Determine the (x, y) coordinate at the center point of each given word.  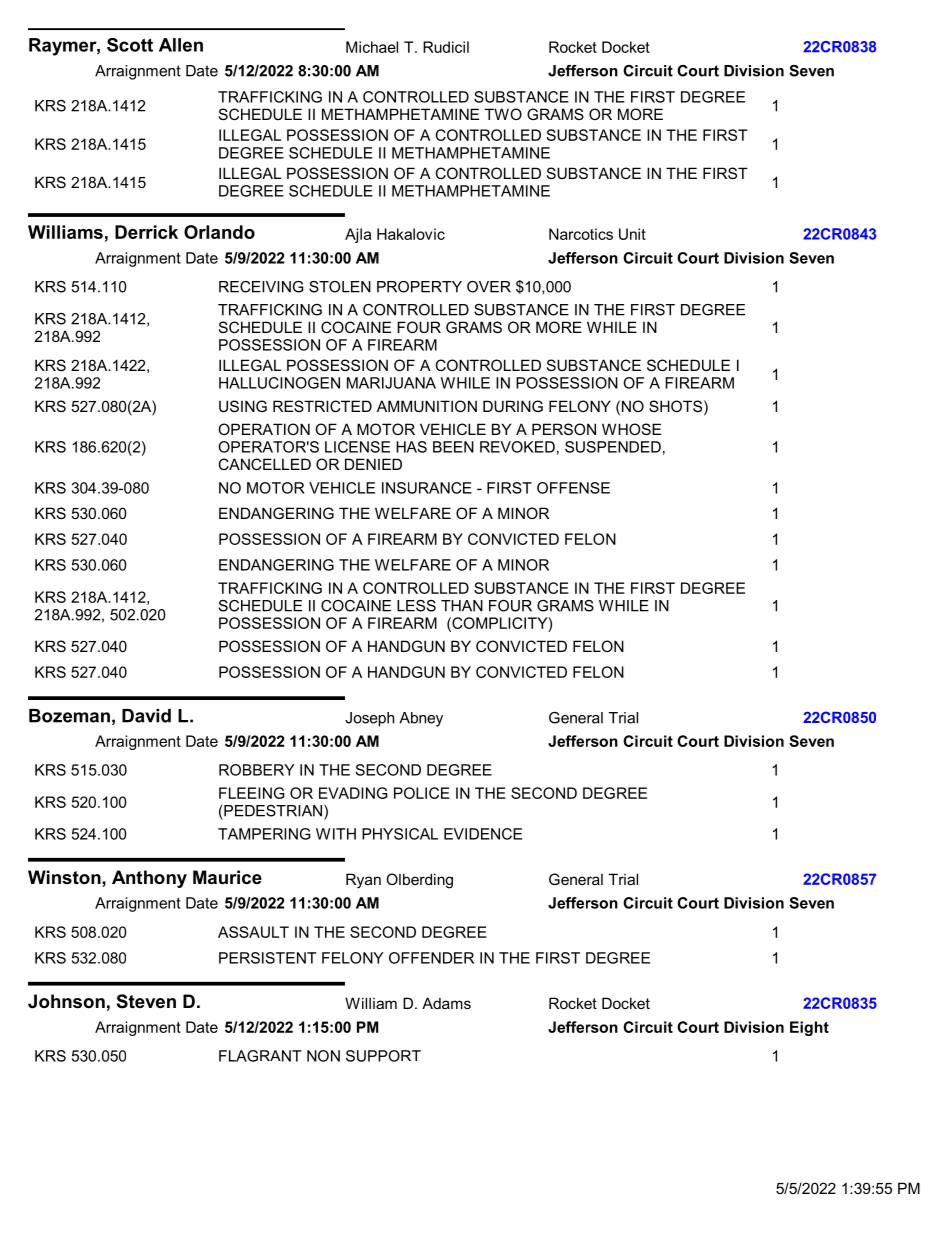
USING (243, 406)
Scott (130, 45)
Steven (146, 1001)
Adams (446, 1003)
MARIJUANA (391, 383)
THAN (462, 606)
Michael (372, 47)
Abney (421, 719)
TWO (503, 114)
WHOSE (631, 429)
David (146, 716)
